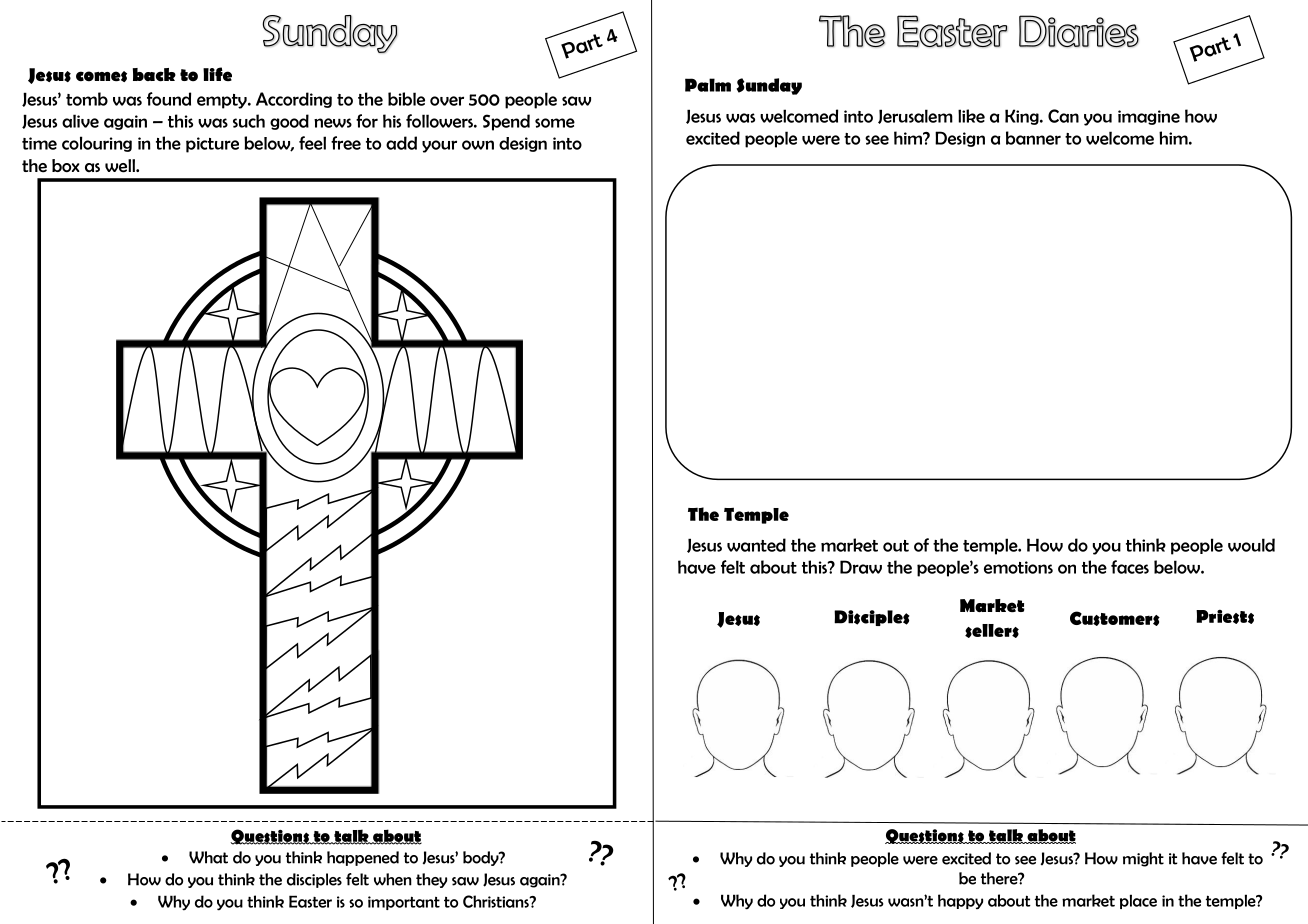 The width and height of the screenshot is (1308, 924). Describe the element at coordinates (169, 99) in the screenshot. I see `found` at that location.
